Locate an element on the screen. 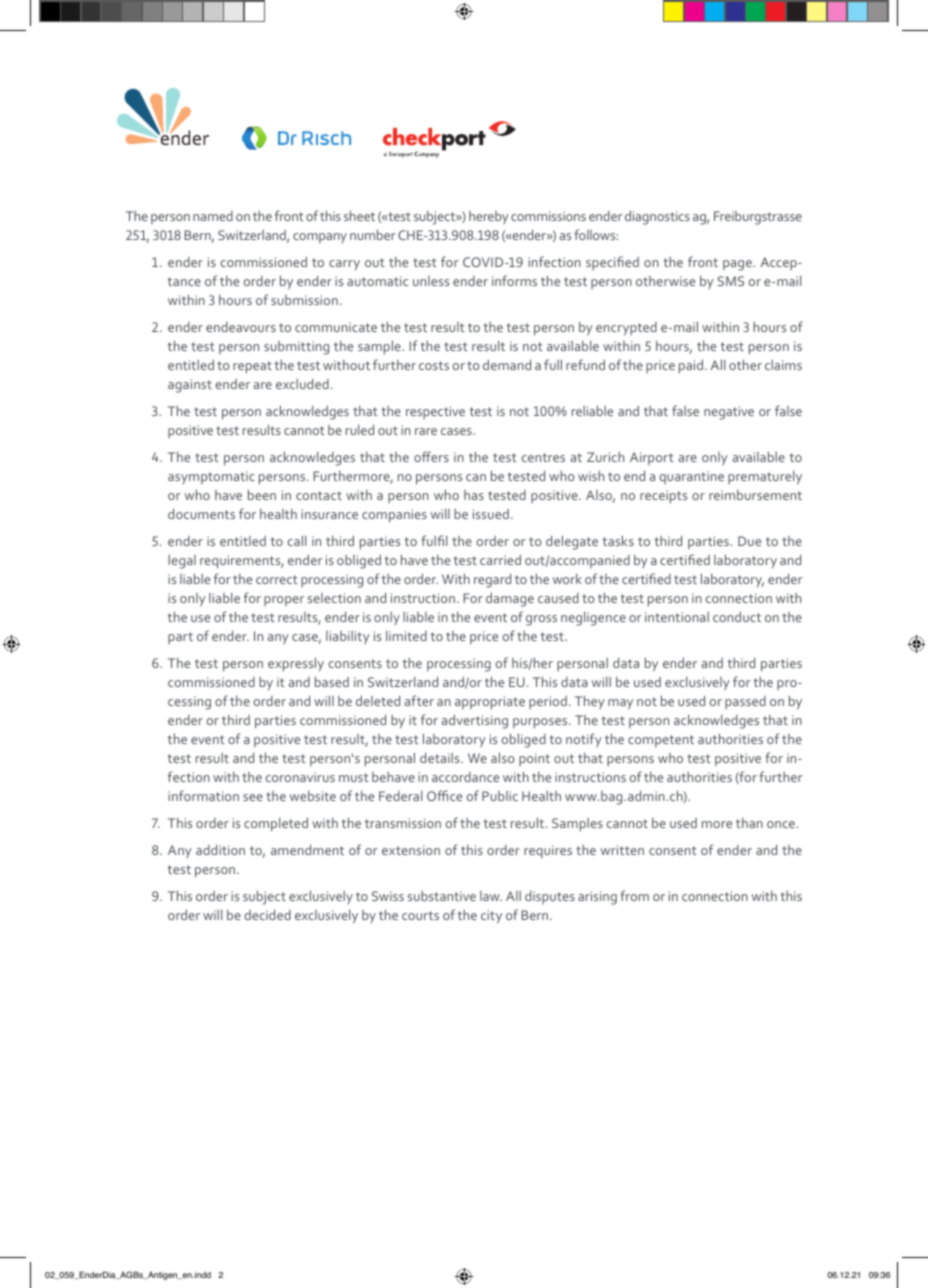 The width and height of the screenshot is (928, 1288). correct is located at coordinates (277, 579).
